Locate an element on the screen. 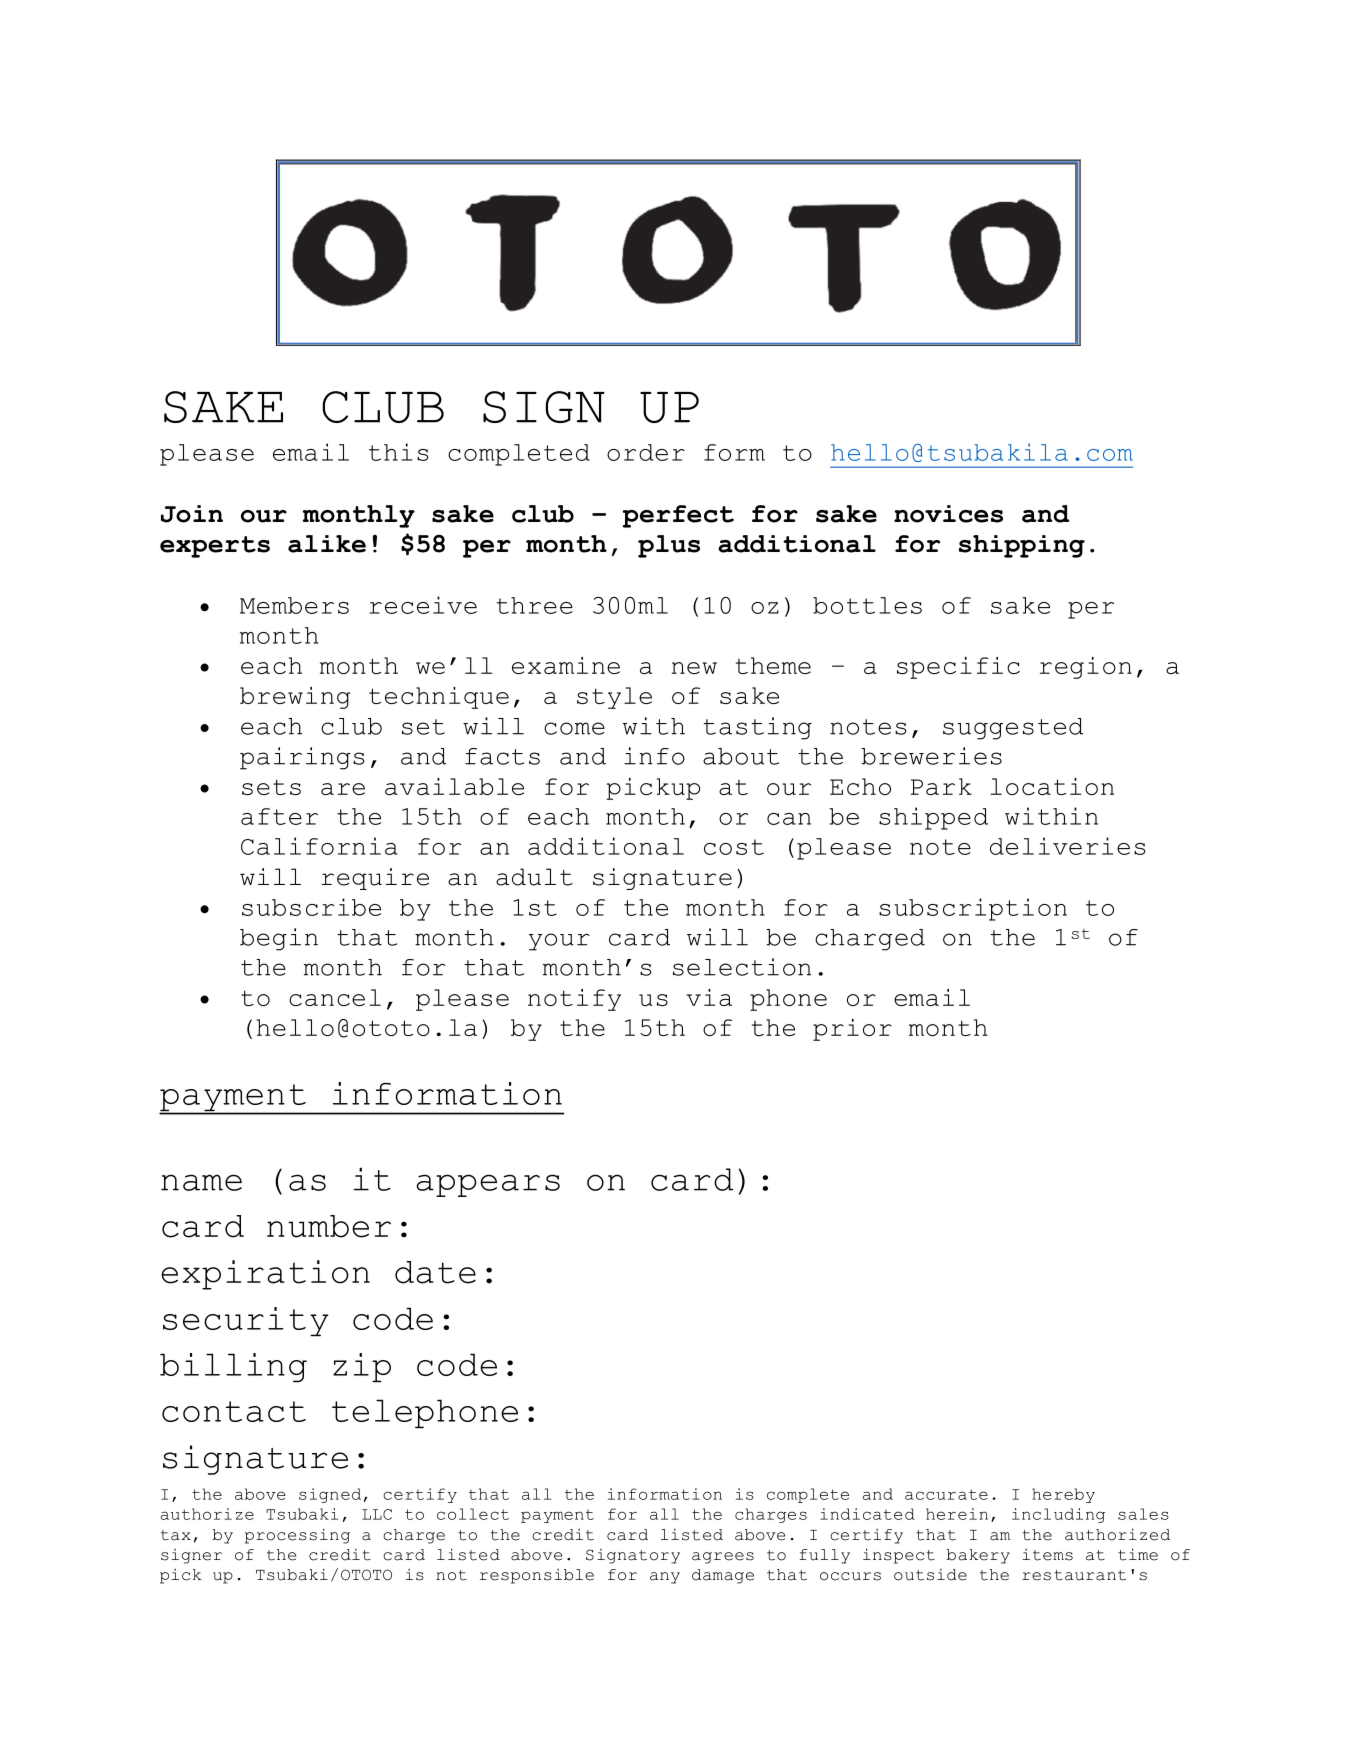 The width and height of the screenshot is (1356, 1755). style is located at coordinates (614, 698).
